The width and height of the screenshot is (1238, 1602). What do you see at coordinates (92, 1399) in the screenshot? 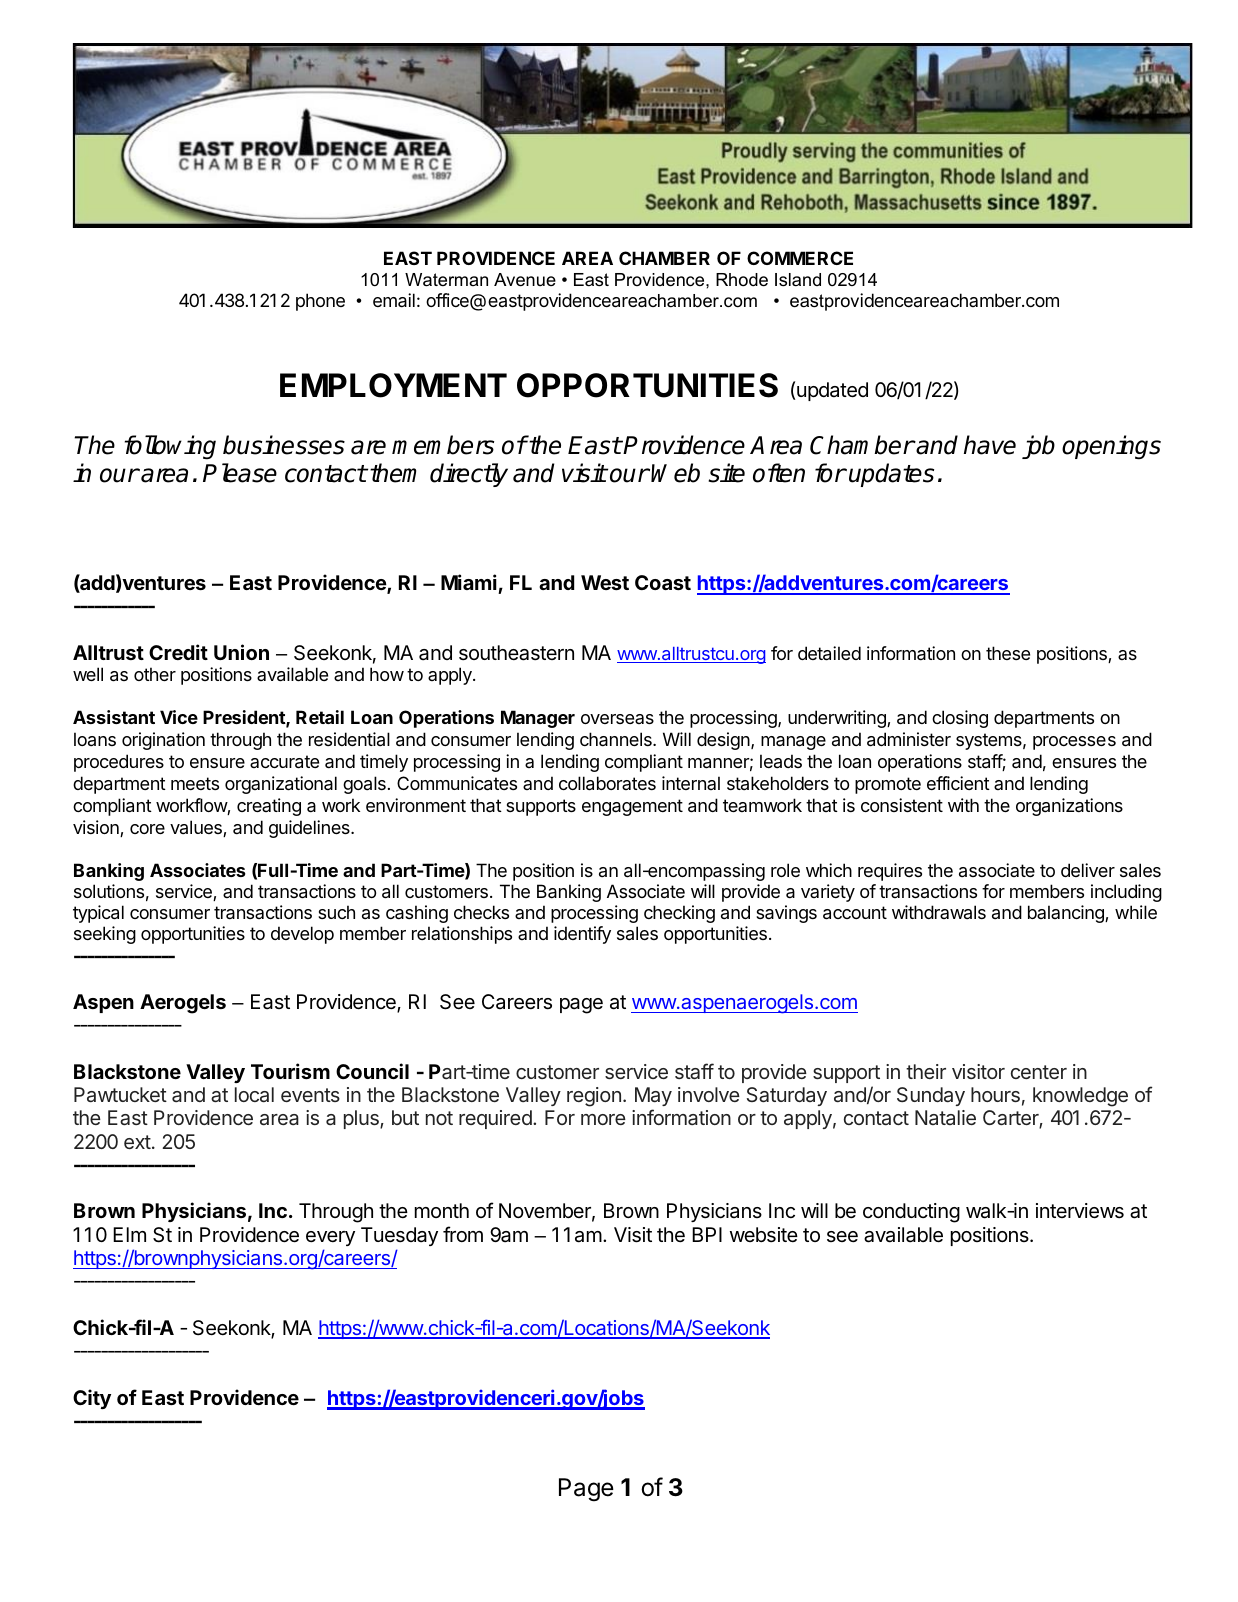
I see `City` at bounding box center [92, 1399].
